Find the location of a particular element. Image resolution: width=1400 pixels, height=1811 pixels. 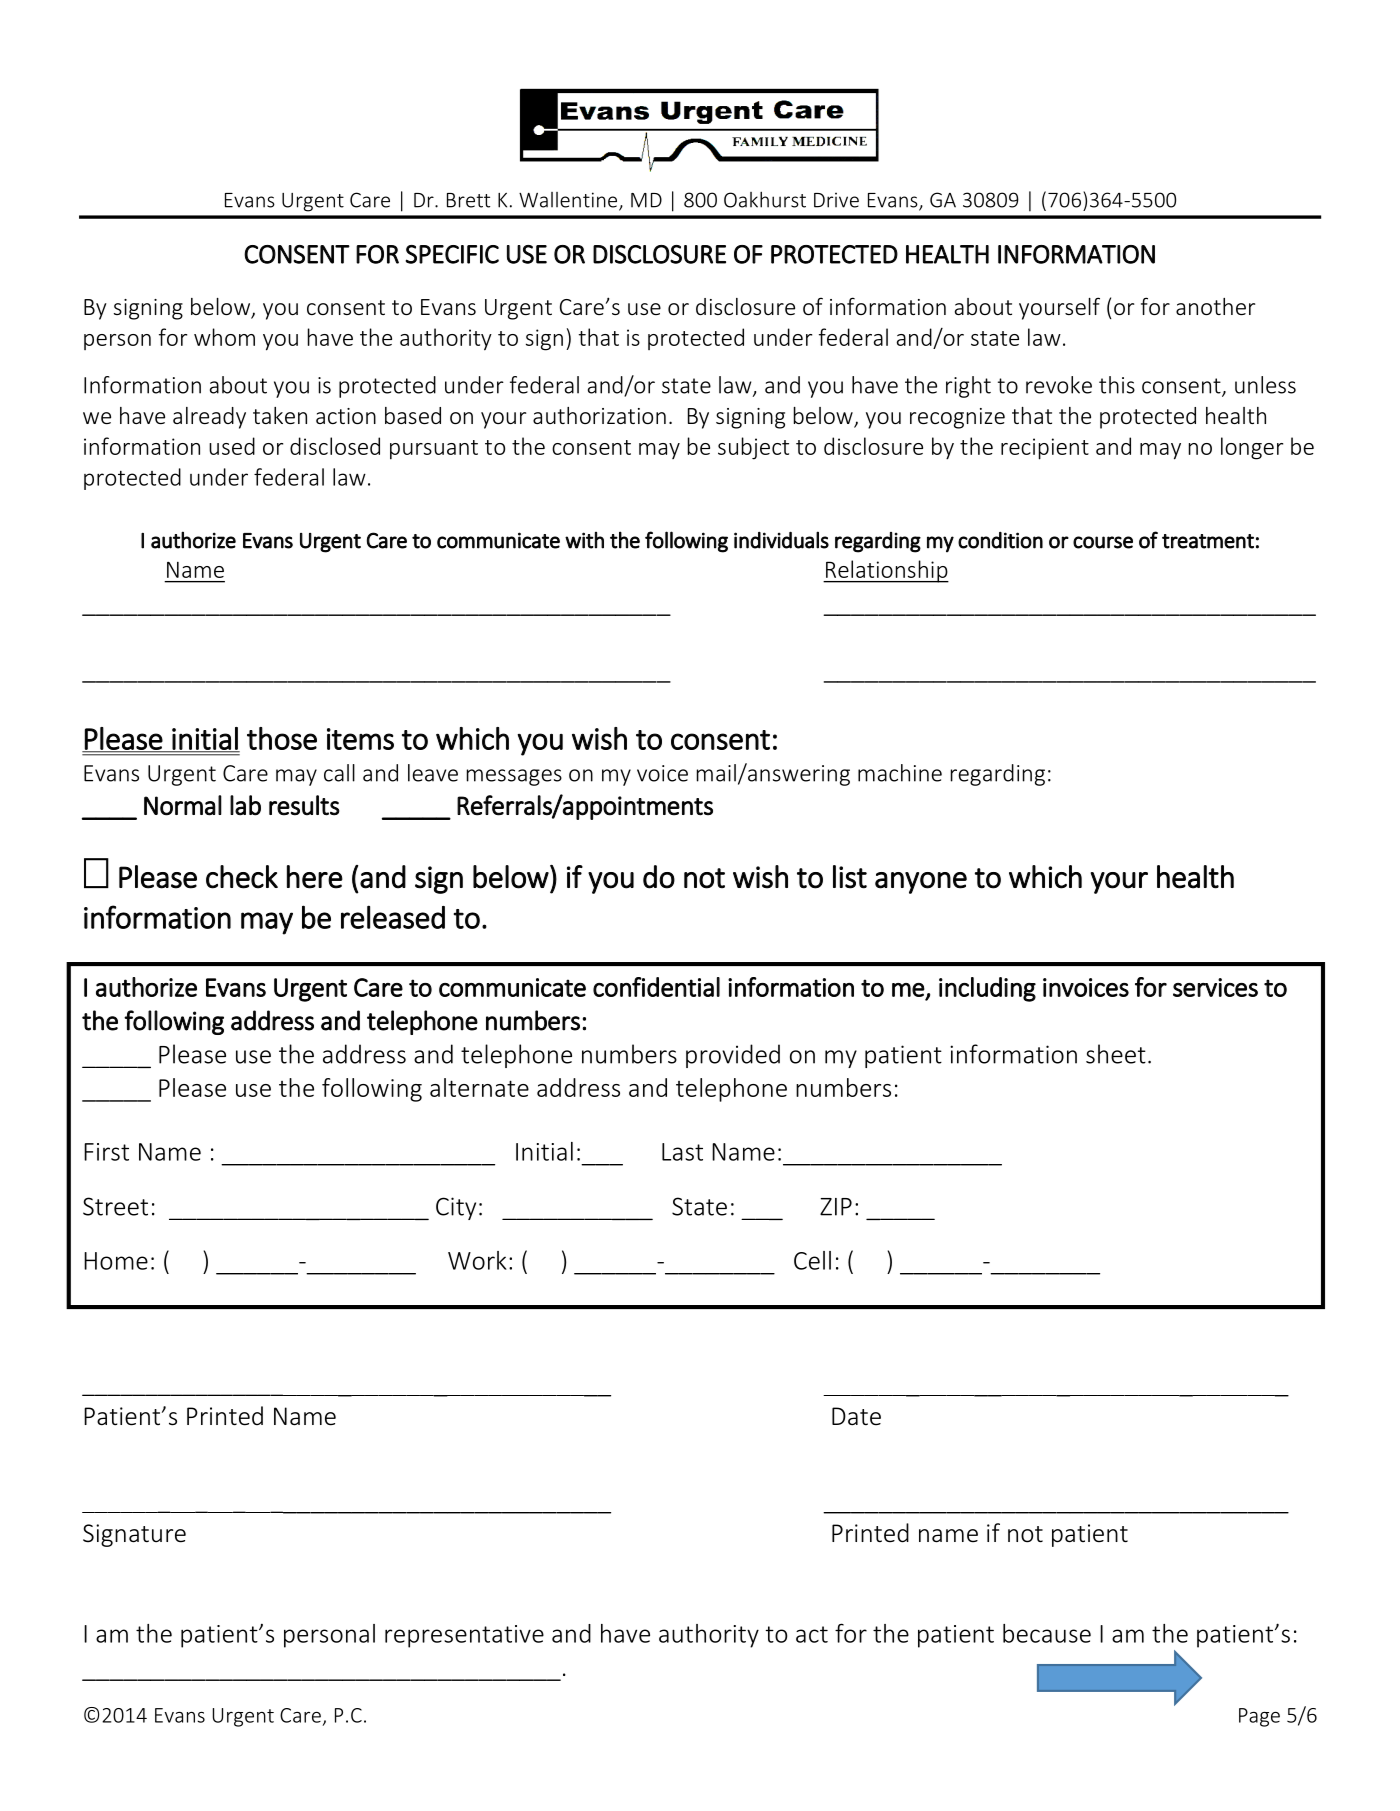

representative is located at coordinates (464, 1636).
